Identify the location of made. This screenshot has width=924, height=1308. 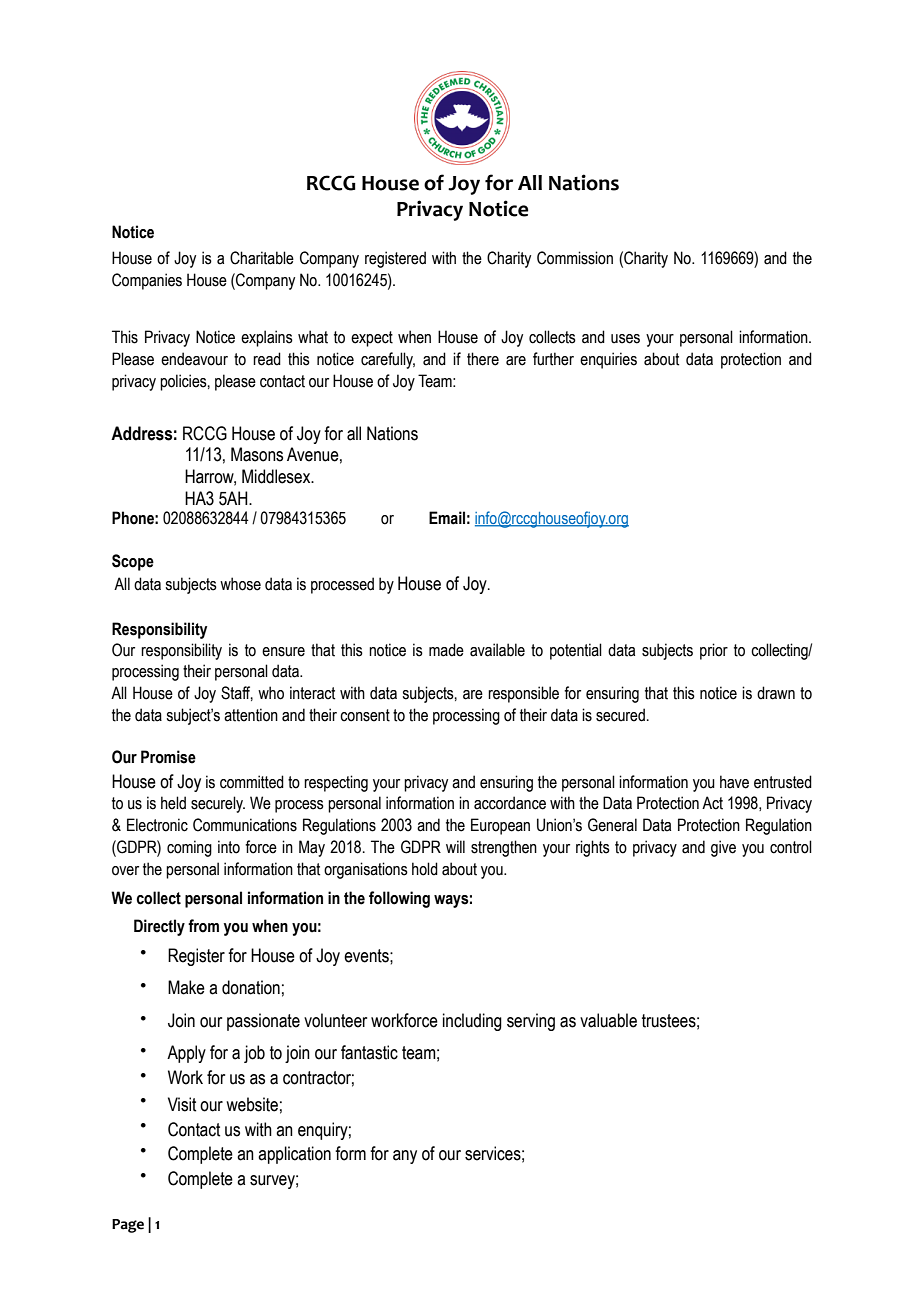
(446, 650).
